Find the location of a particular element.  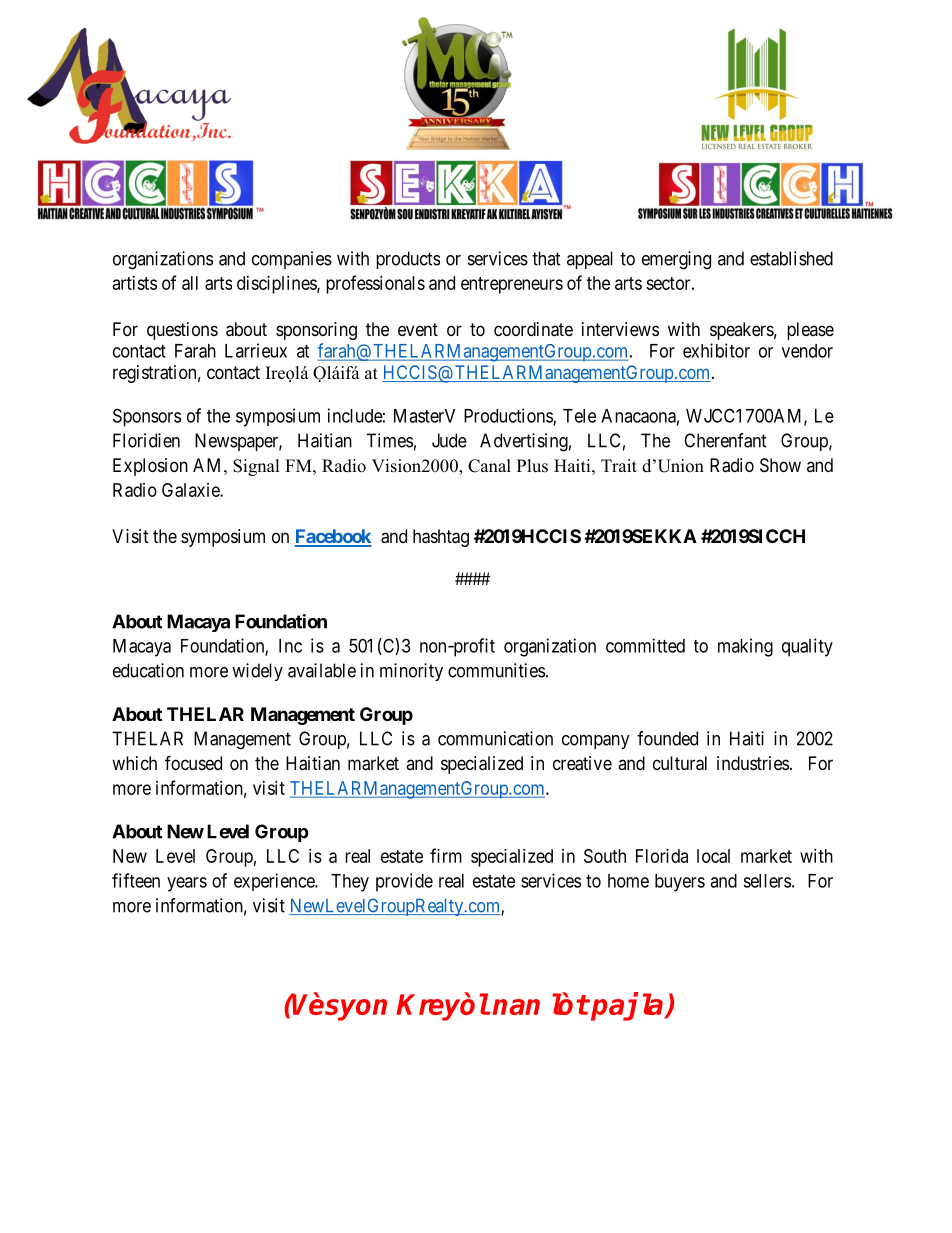

communication is located at coordinates (495, 738).
